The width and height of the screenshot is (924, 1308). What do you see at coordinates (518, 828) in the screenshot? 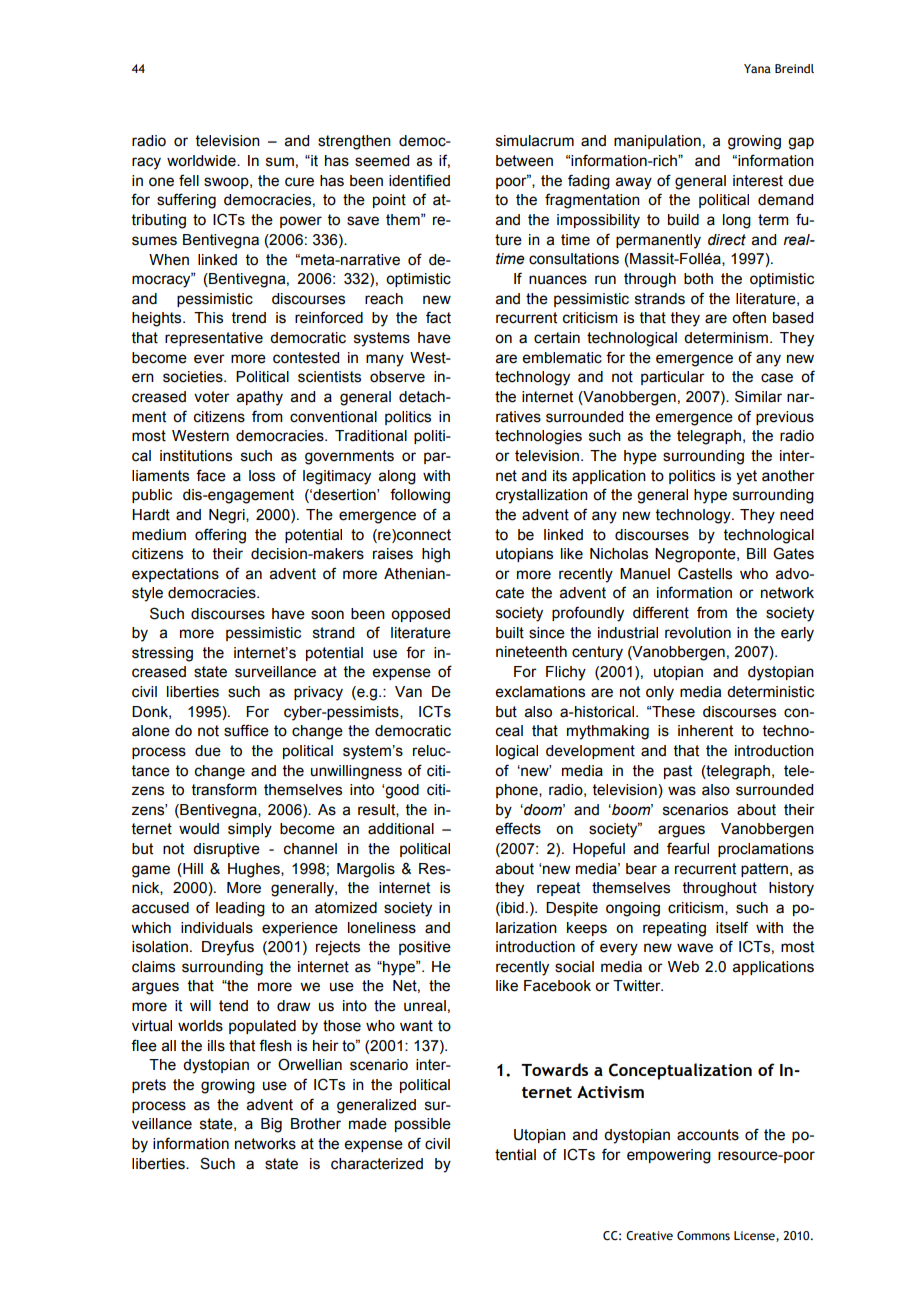
I see `effects` at bounding box center [518, 828].
